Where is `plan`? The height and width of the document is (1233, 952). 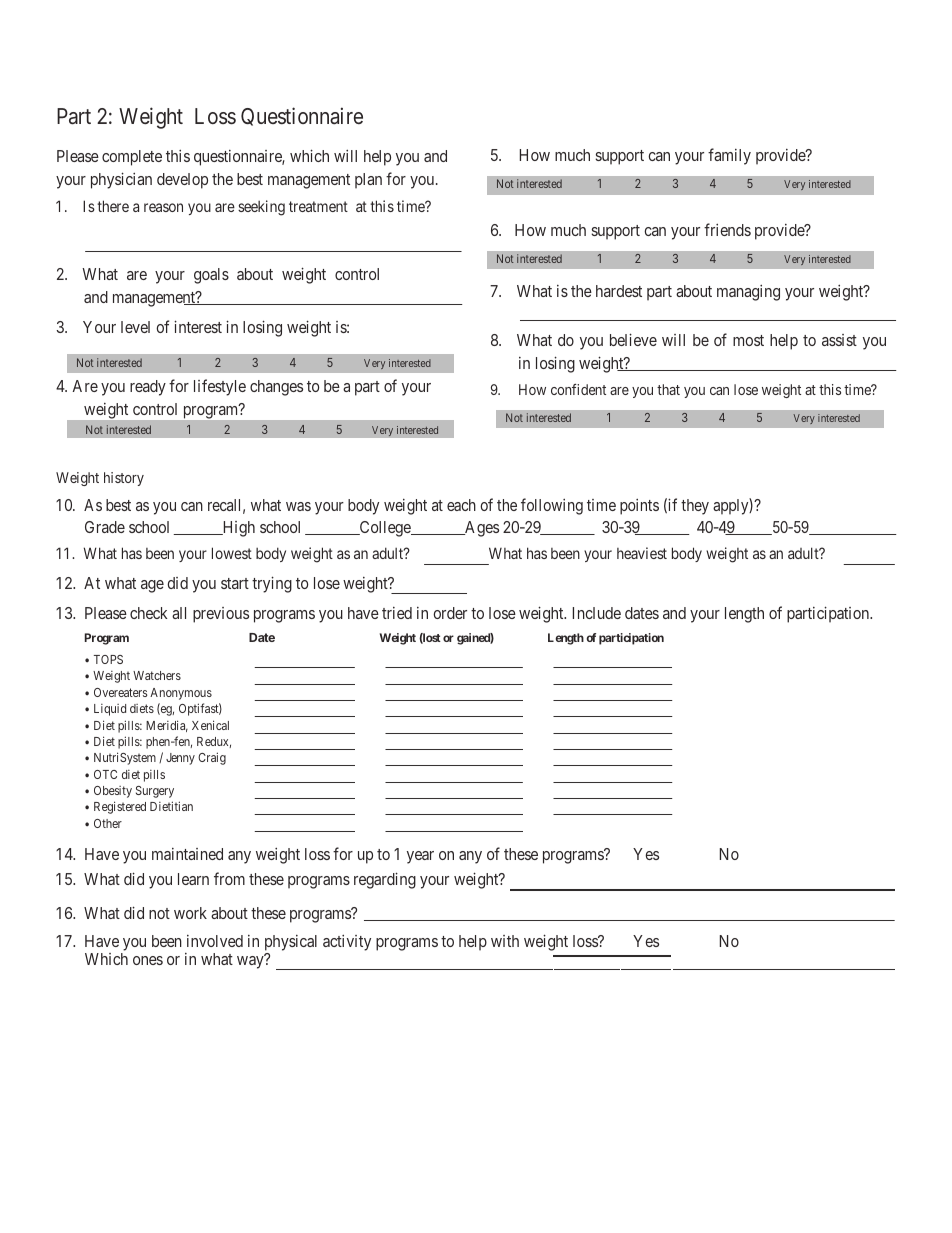 plan is located at coordinates (368, 181).
